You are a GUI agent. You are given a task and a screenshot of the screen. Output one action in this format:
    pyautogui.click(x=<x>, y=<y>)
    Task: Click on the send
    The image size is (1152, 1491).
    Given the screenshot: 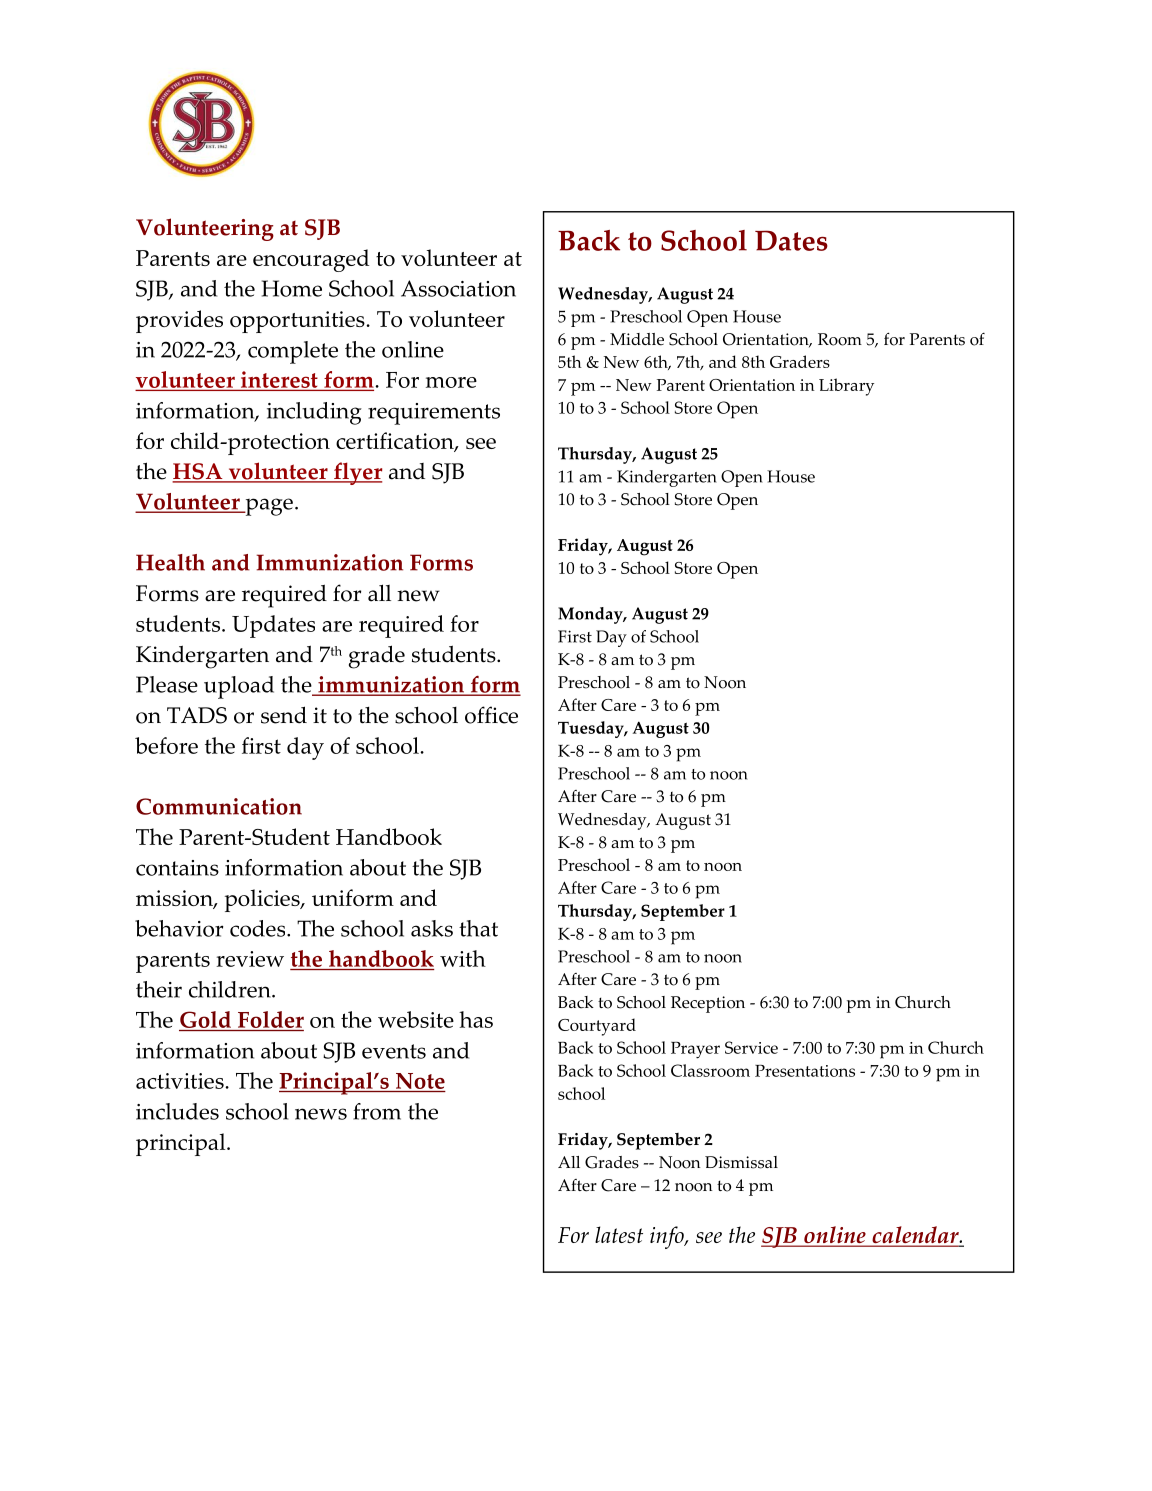 What is the action you would take?
    pyautogui.click(x=284, y=715)
